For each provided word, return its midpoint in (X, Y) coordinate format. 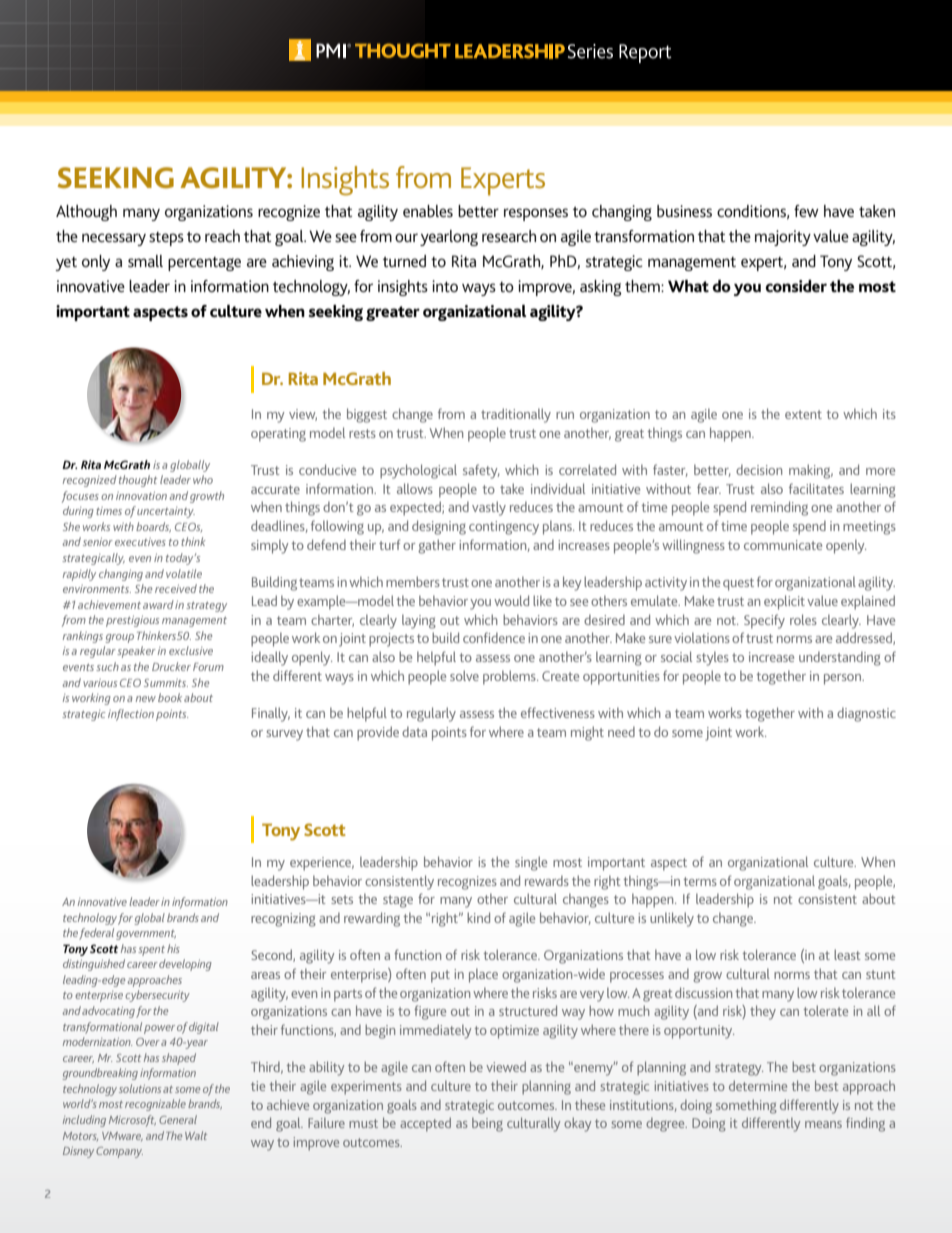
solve (464, 675)
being (487, 1125)
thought (138, 481)
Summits (166, 683)
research (509, 236)
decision (759, 469)
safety (481, 471)
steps (166, 239)
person (843, 679)
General (178, 1119)
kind (478, 917)
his (173, 948)
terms (700, 881)
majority (783, 238)
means (823, 1124)
